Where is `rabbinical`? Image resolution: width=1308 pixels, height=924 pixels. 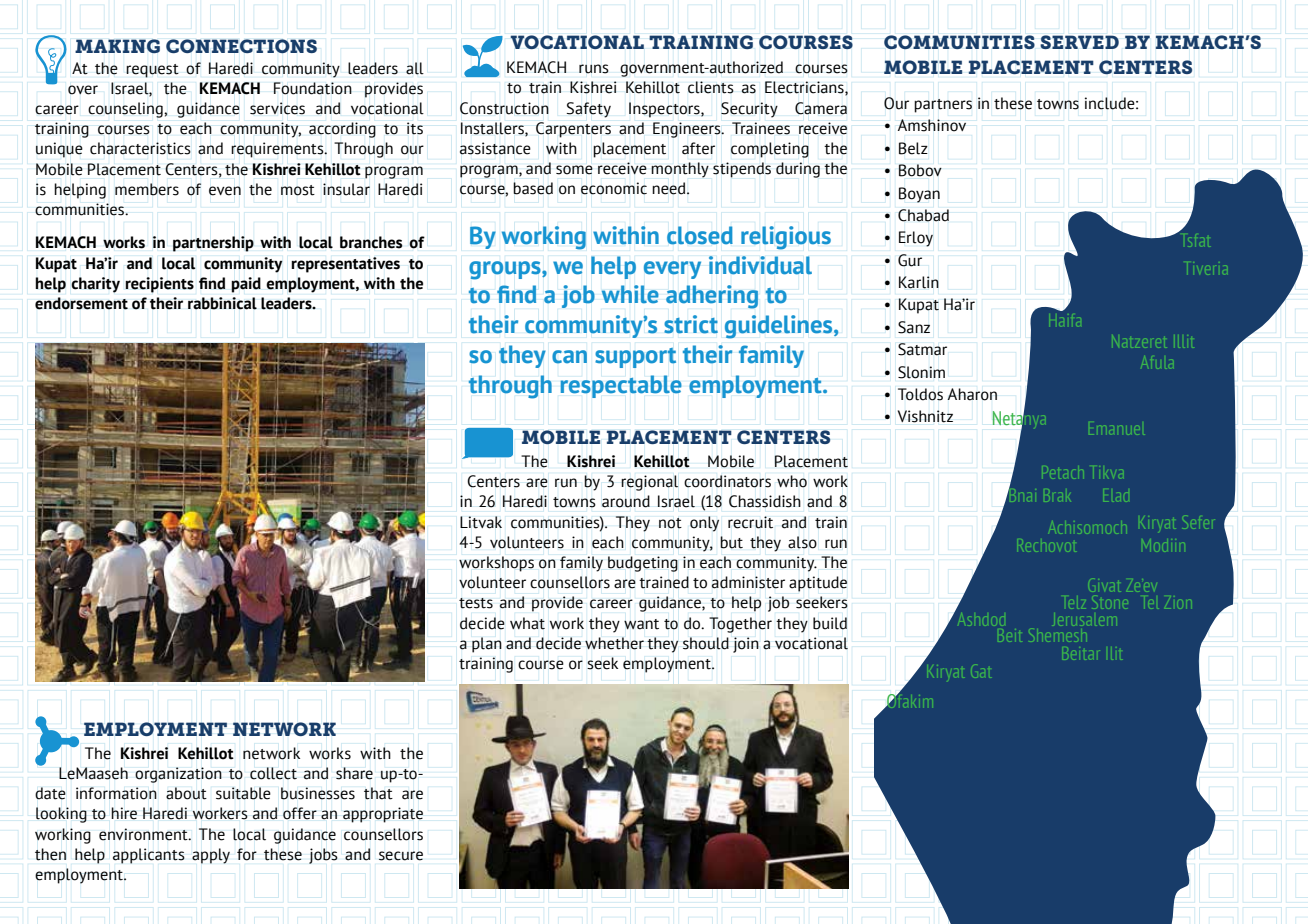
rabbinical is located at coordinates (222, 303).
